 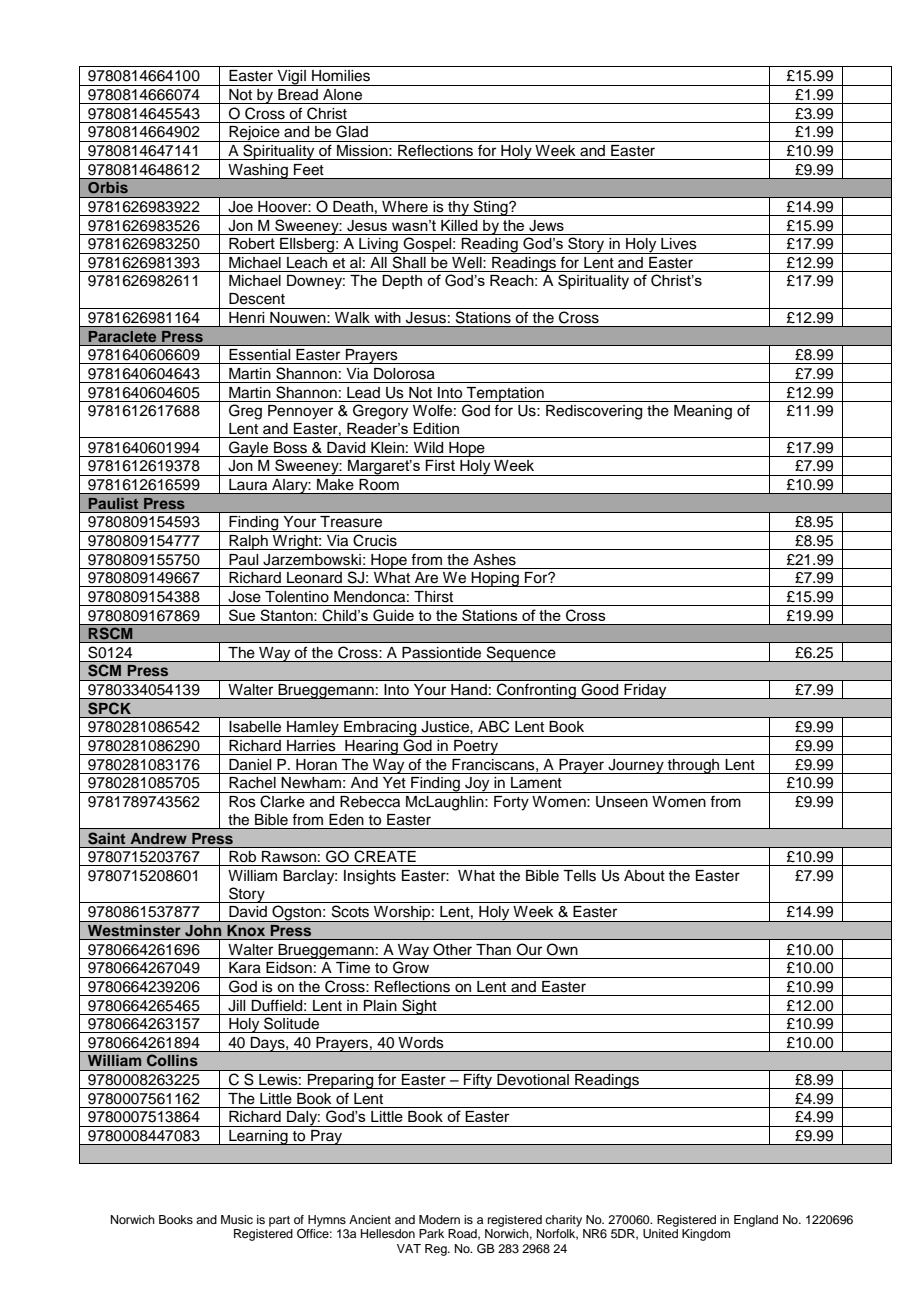 I want to click on Gayle, so click(x=249, y=449).
